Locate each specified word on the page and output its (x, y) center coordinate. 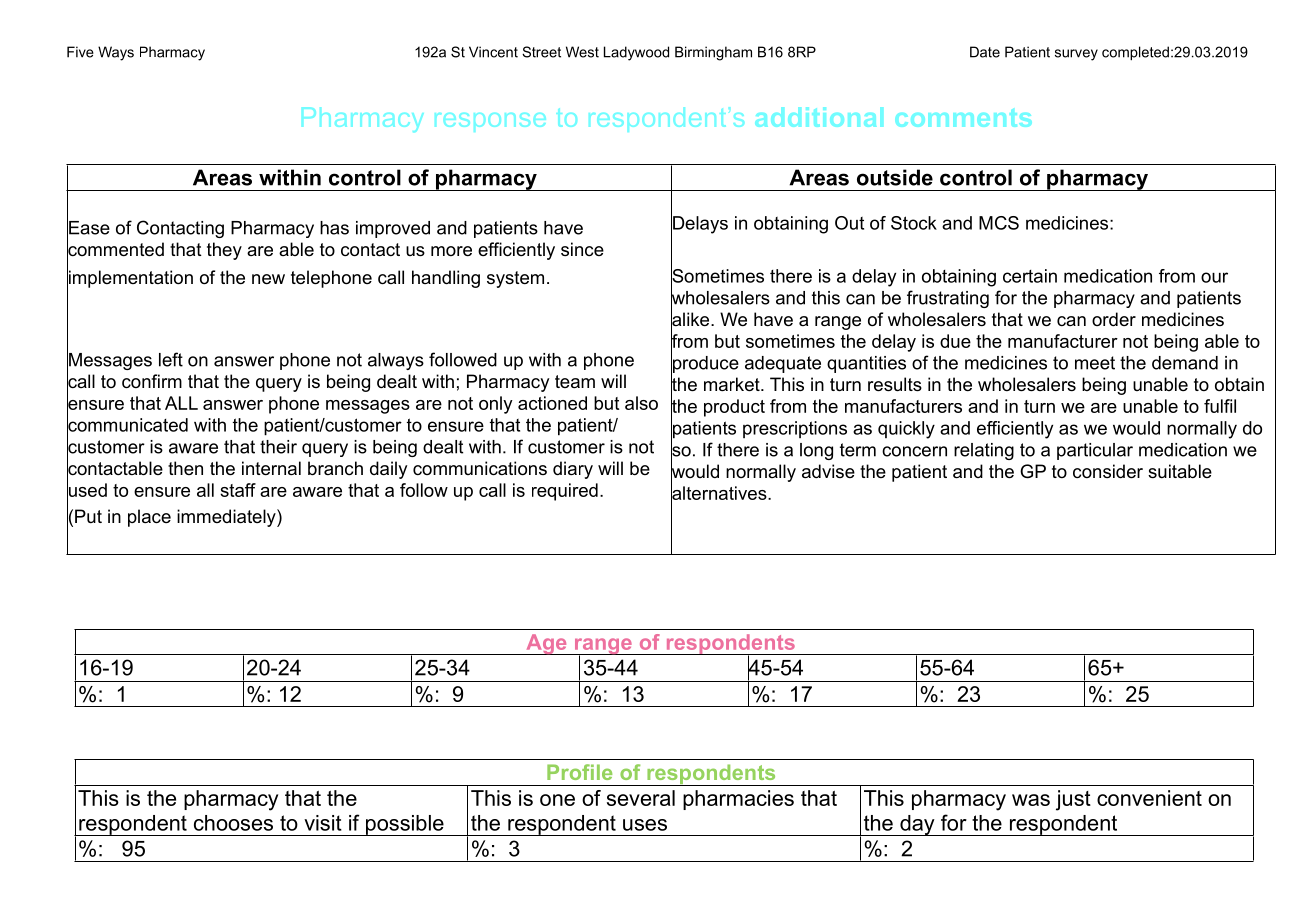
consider (1108, 471)
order (1114, 319)
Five (80, 52)
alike (691, 319)
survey (1076, 55)
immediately (227, 518)
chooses (233, 823)
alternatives (720, 493)
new (268, 279)
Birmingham (713, 53)
